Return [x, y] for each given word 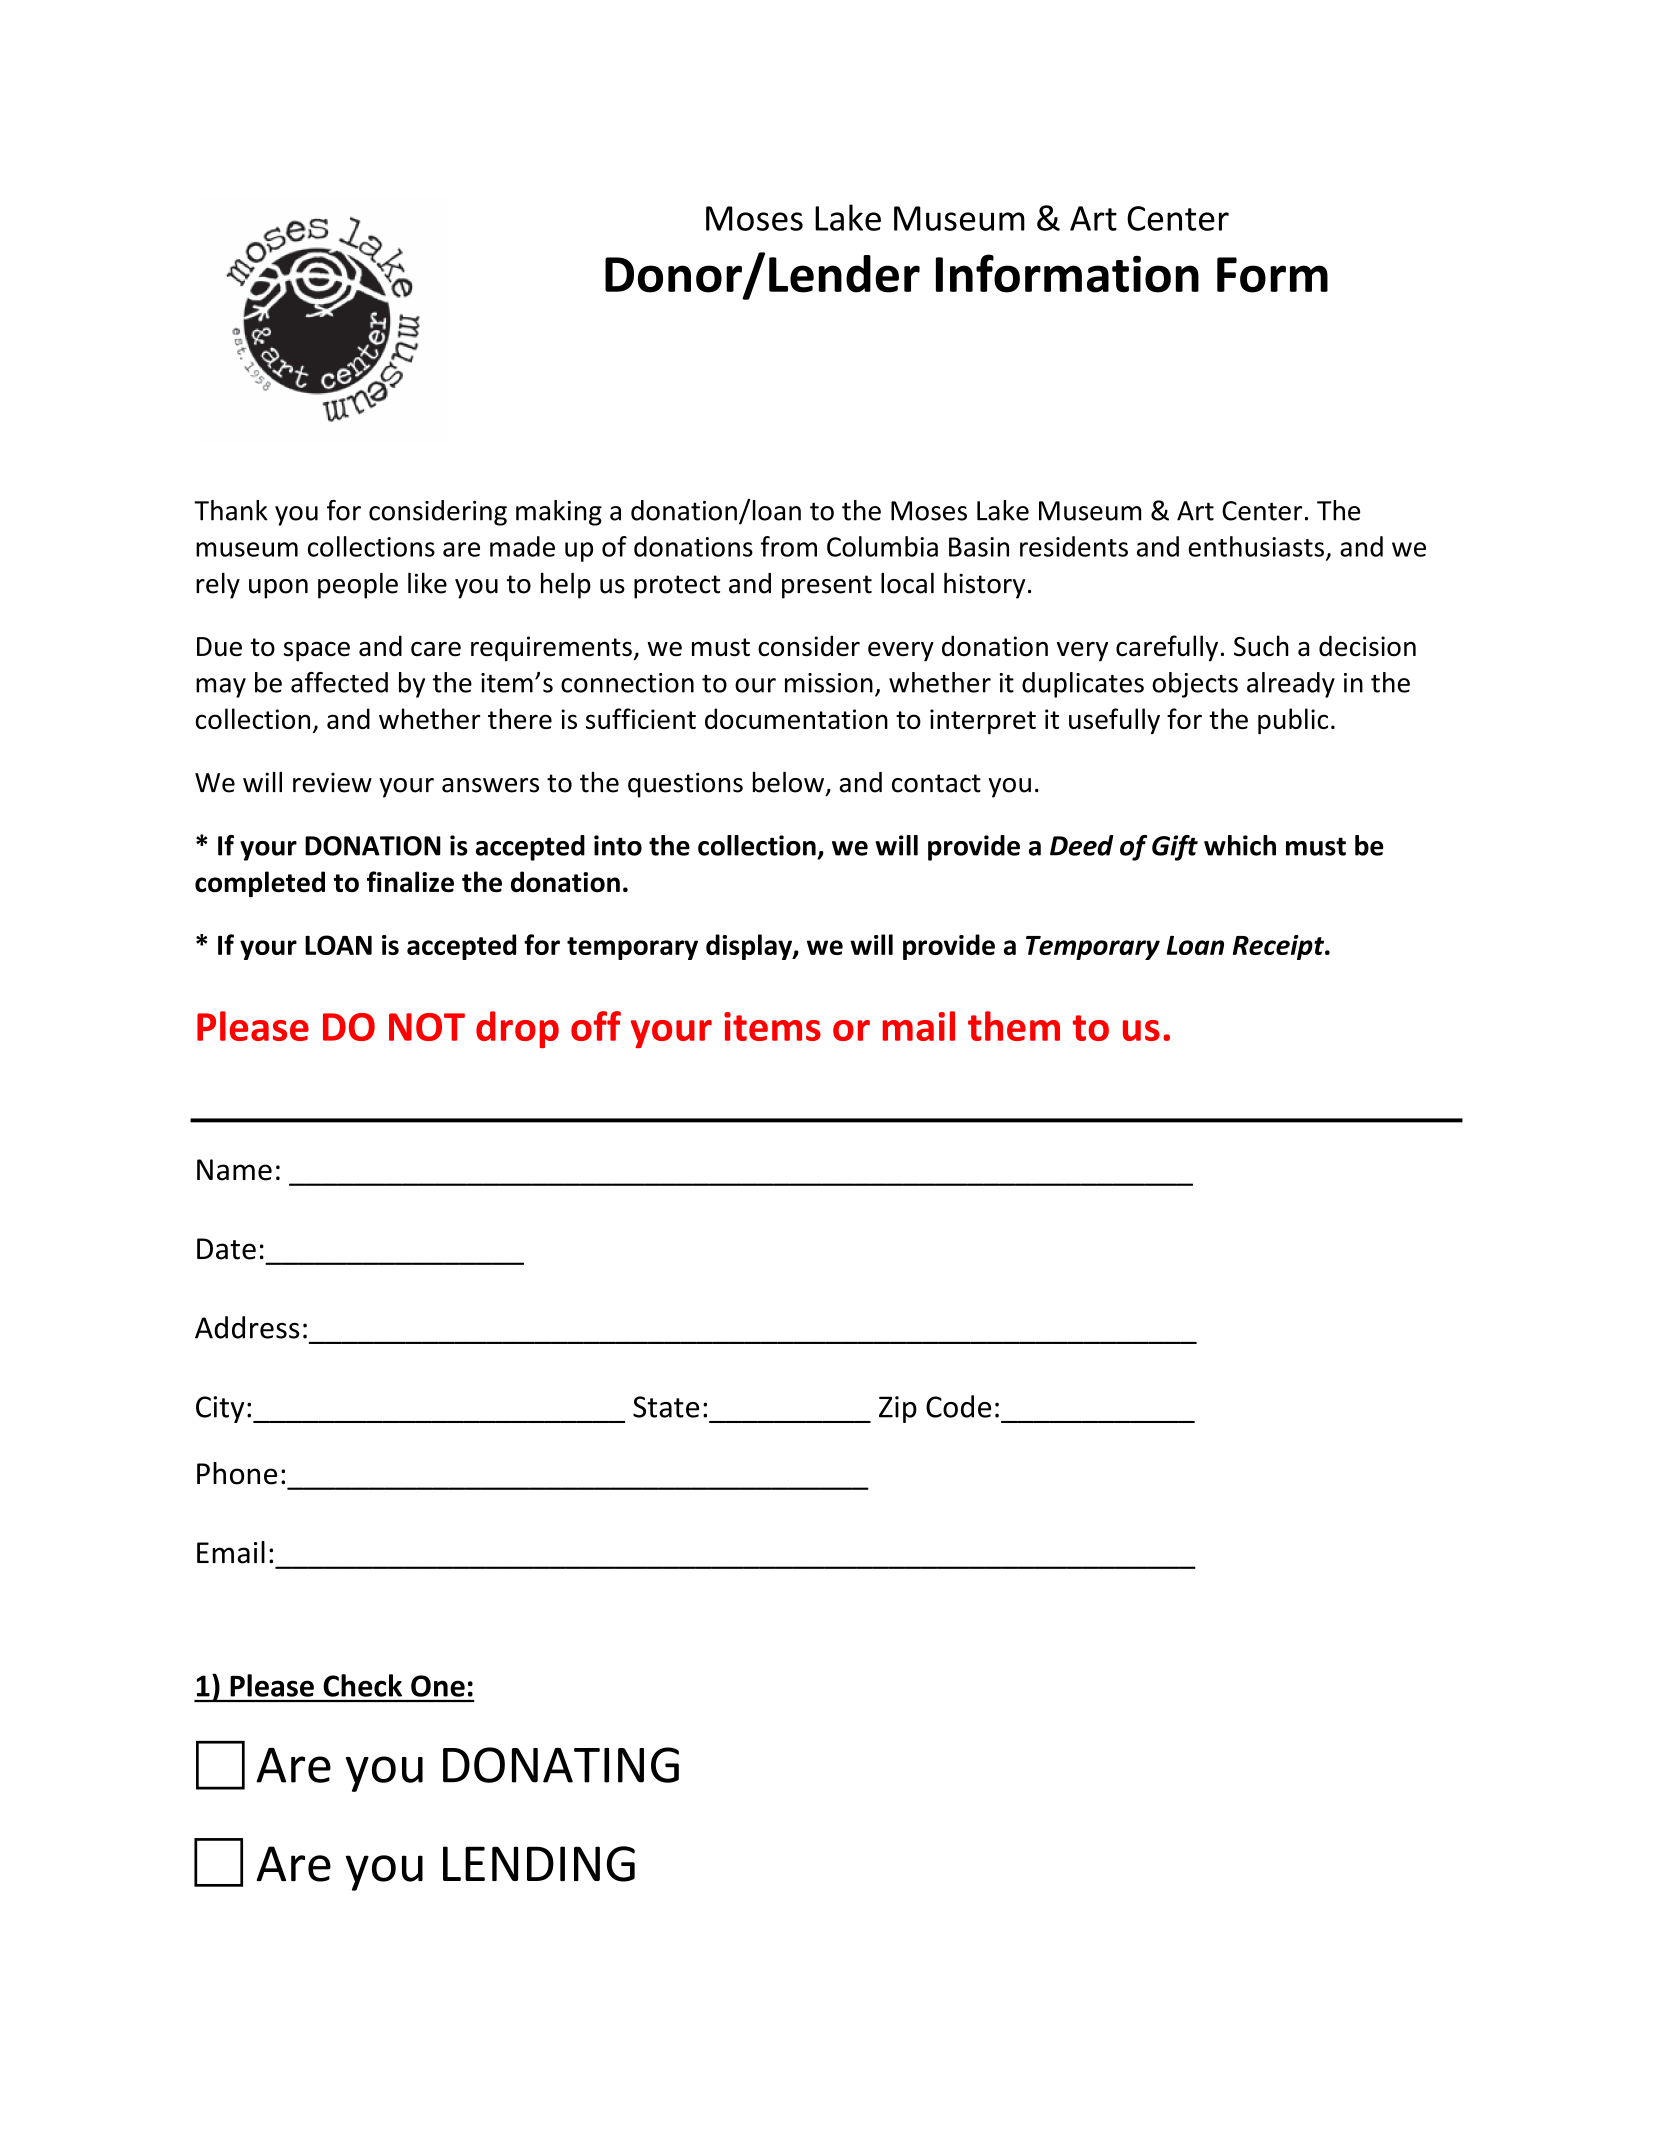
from [789, 546]
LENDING [539, 1864]
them [1014, 1026]
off [596, 1026]
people [358, 585]
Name [234, 1170]
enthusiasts [1256, 546]
